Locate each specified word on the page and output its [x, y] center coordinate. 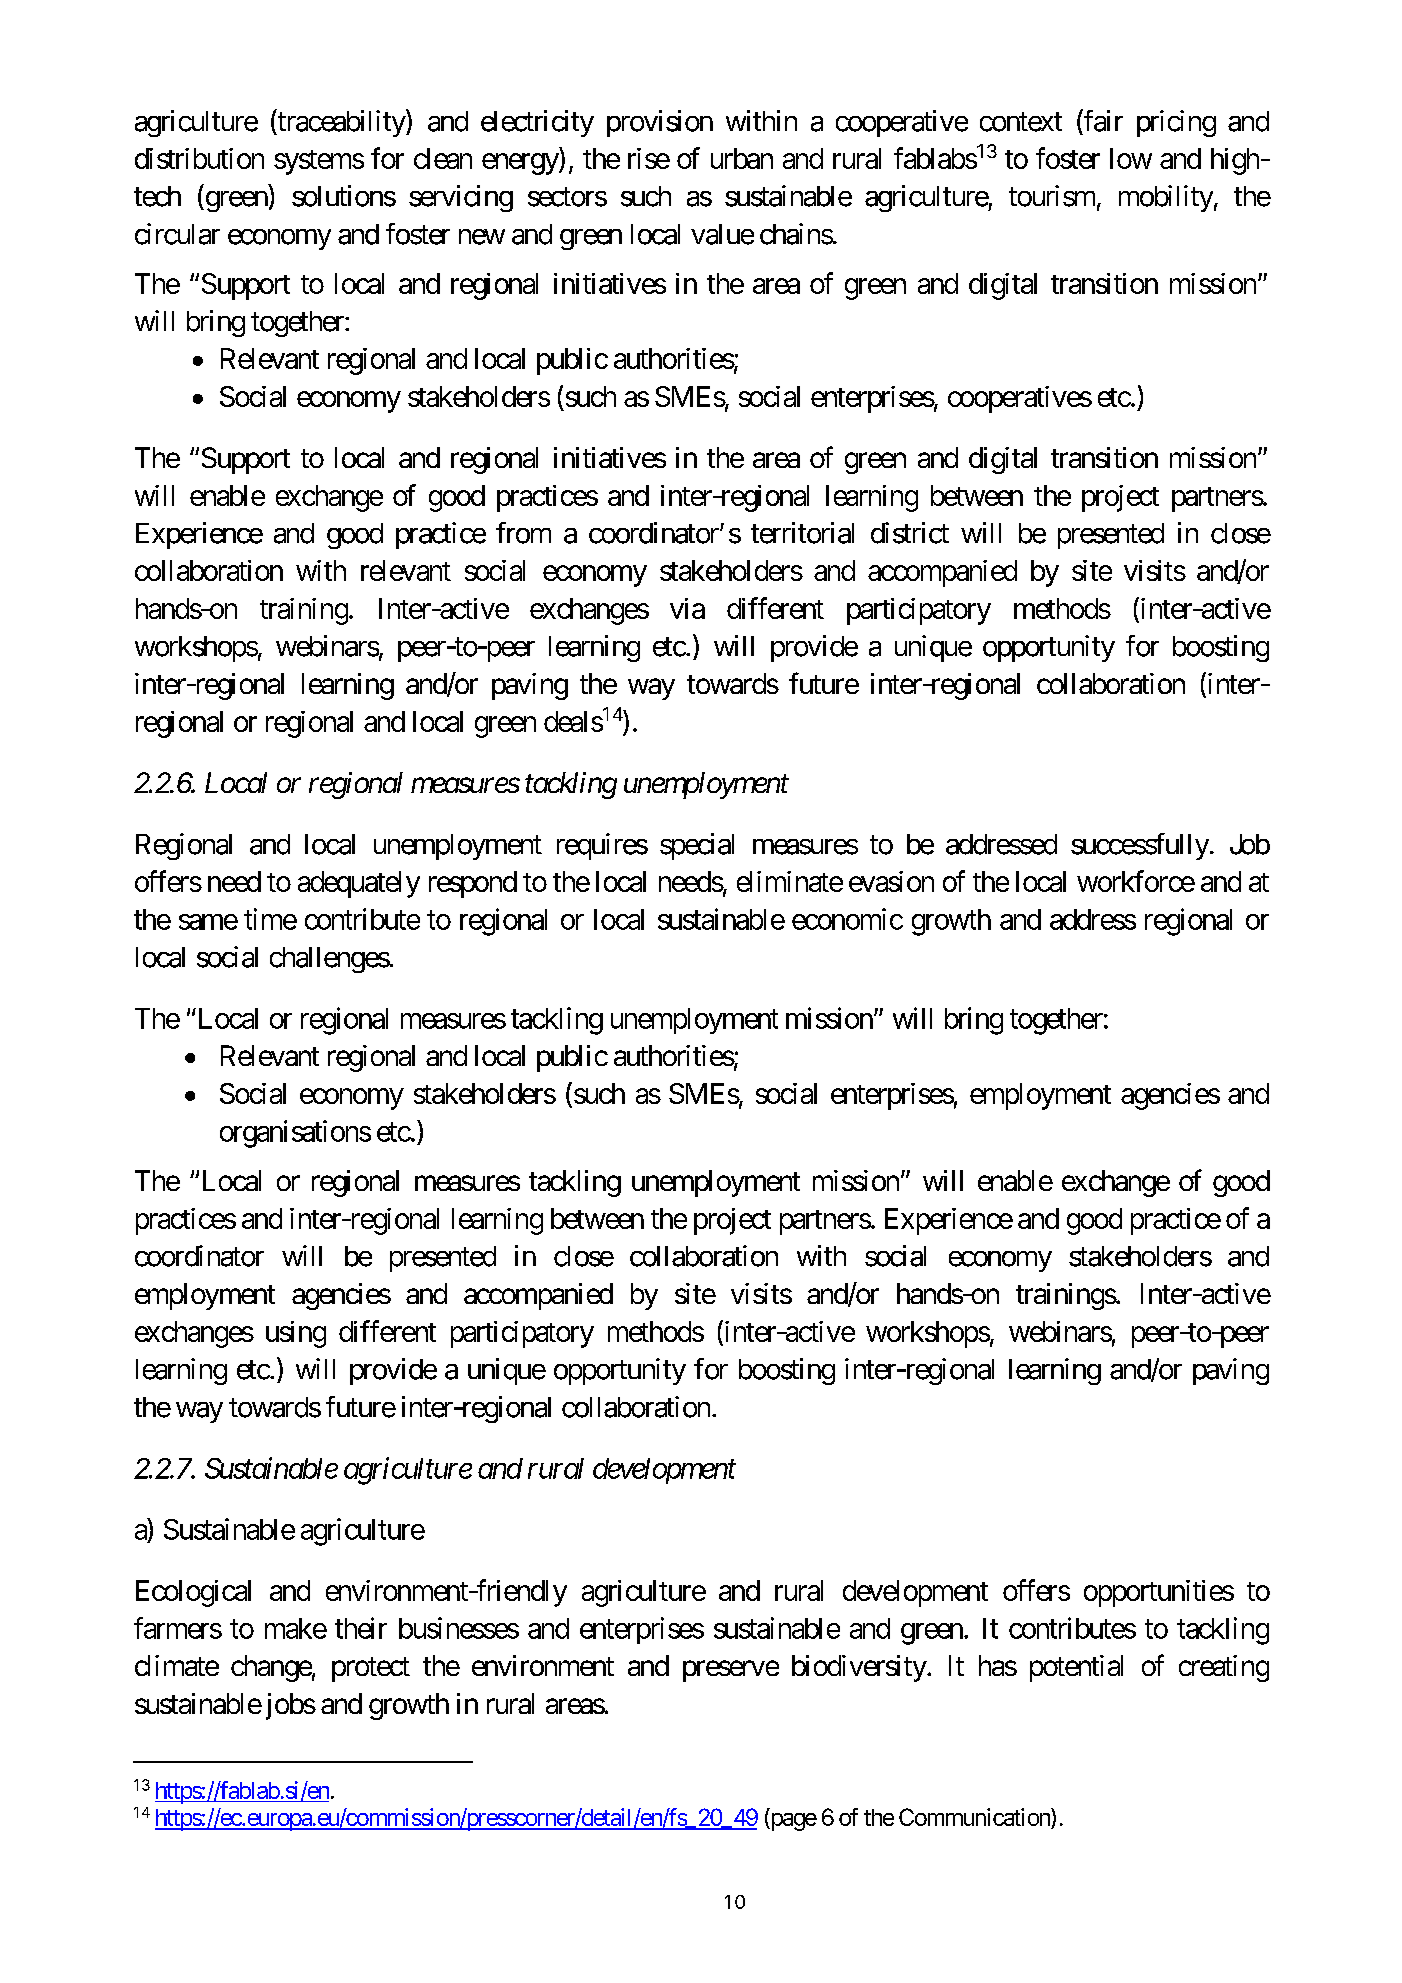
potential [1076, 1668]
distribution [199, 158]
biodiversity [860, 1668]
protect [371, 1669]
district [910, 533]
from [523, 533]
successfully [1140, 846]
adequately [359, 884]
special [697, 846]
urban [742, 158]
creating [1224, 1668]
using [296, 1334]
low [1131, 158]
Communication [975, 1818]
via [687, 608]
